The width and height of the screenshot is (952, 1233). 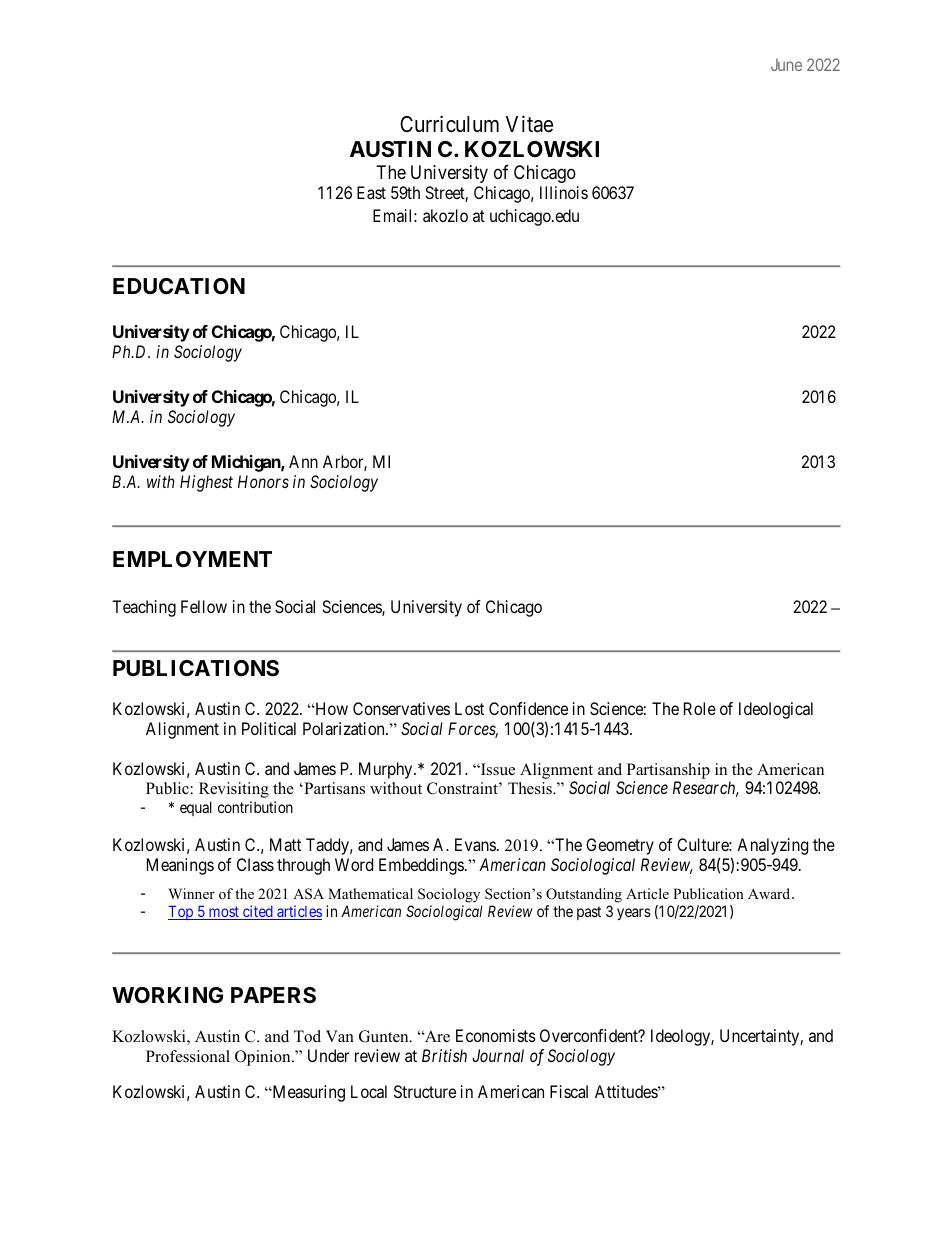 What do you see at coordinates (786, 64) in the screenshot?
I see `June` at bounding box center [786, 64].
